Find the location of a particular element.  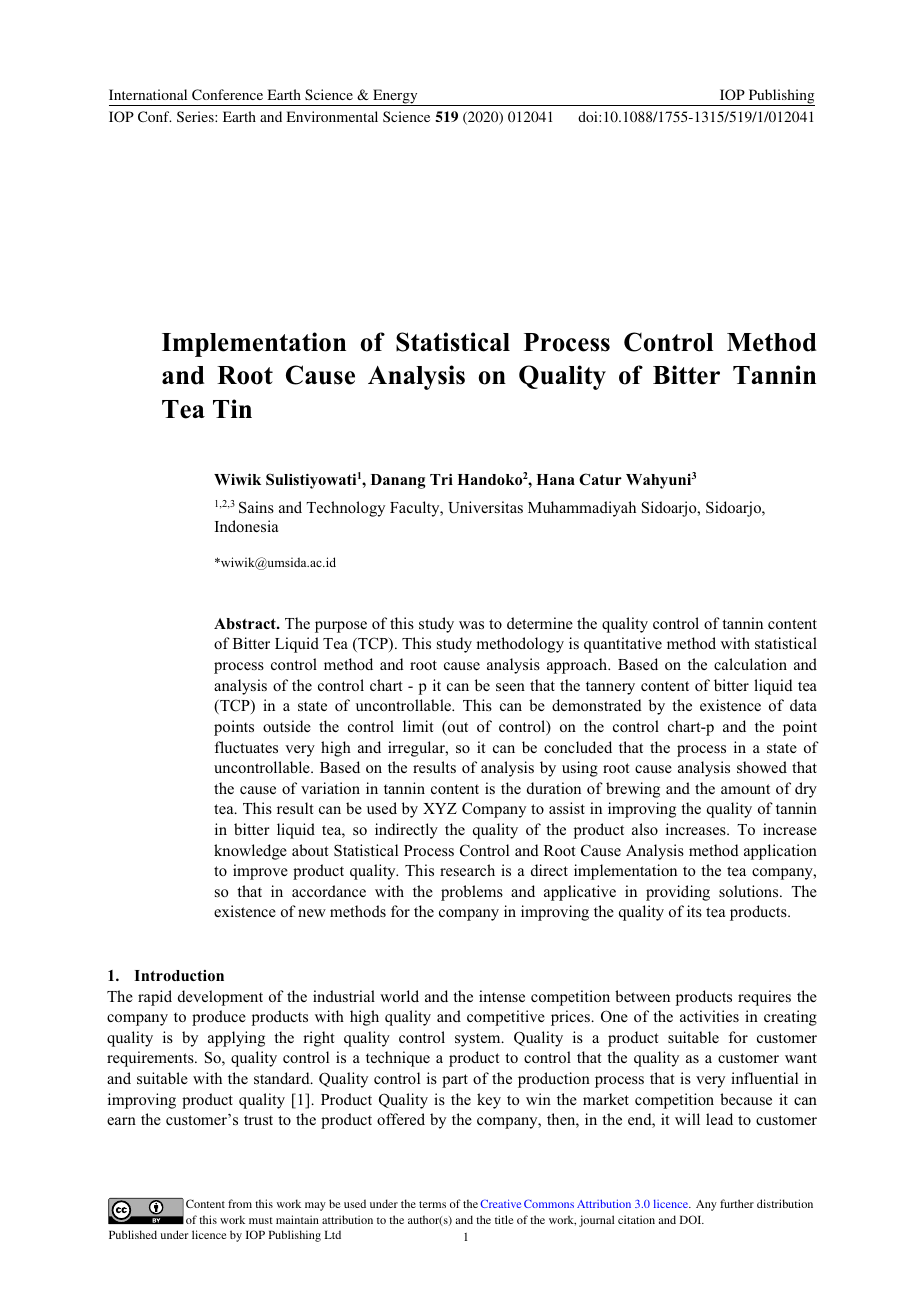

Environmental is located at coordinates (332, 116).
